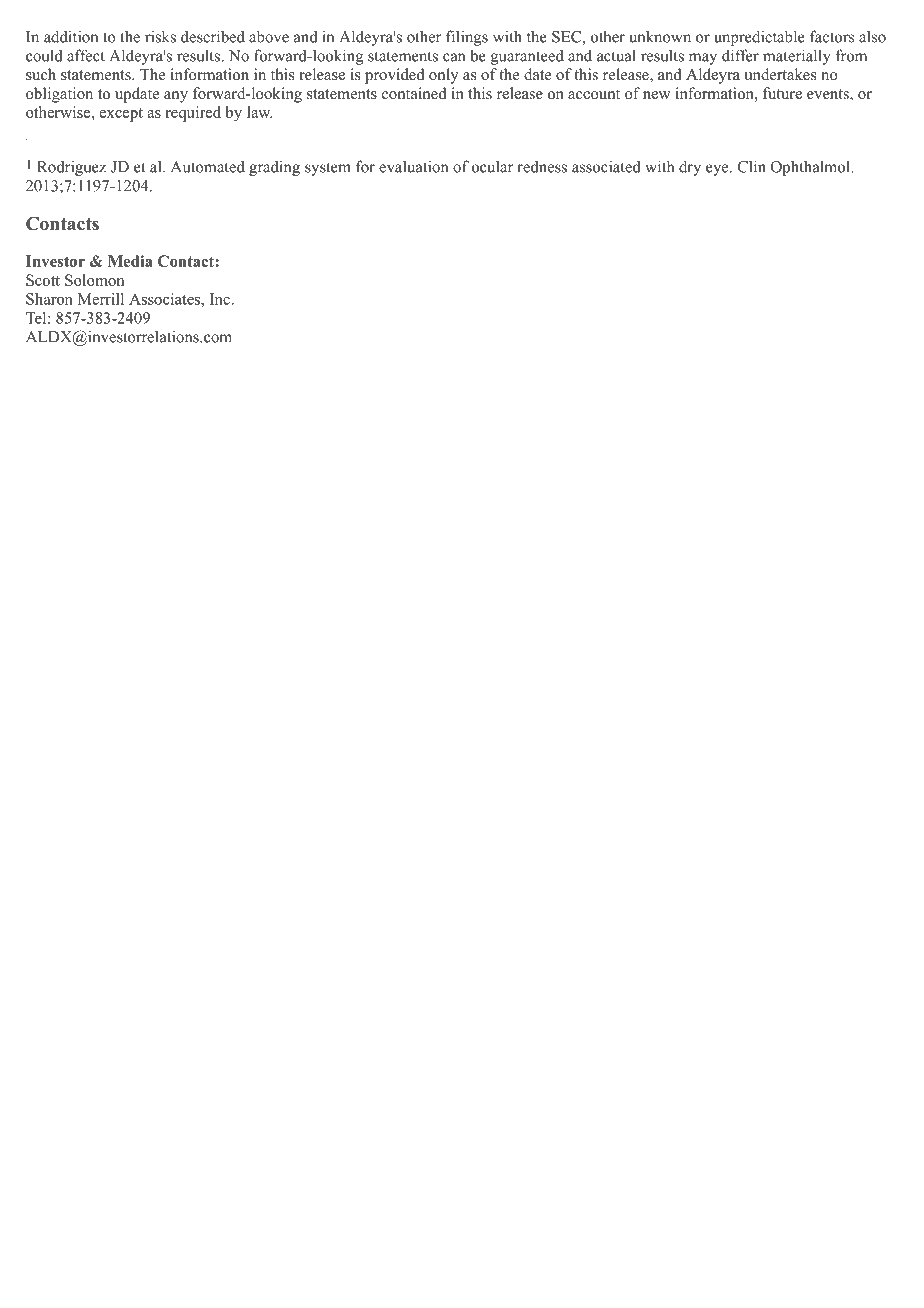  I want to click on filings, so click(467, 38).
